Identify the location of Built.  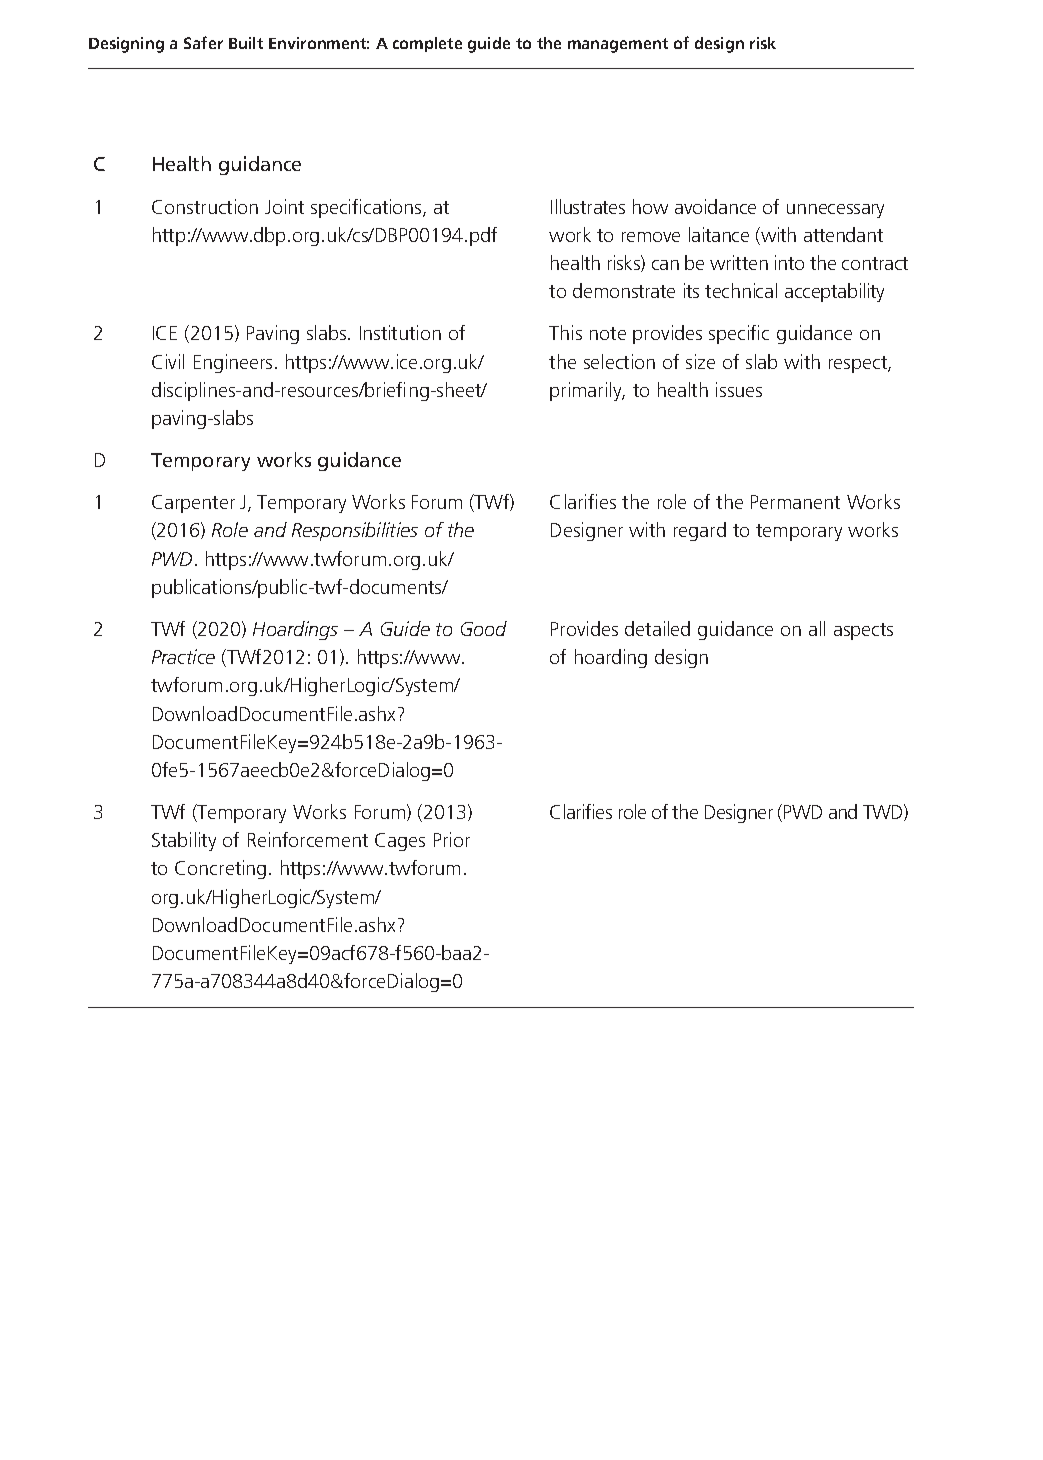
(246, 43).
